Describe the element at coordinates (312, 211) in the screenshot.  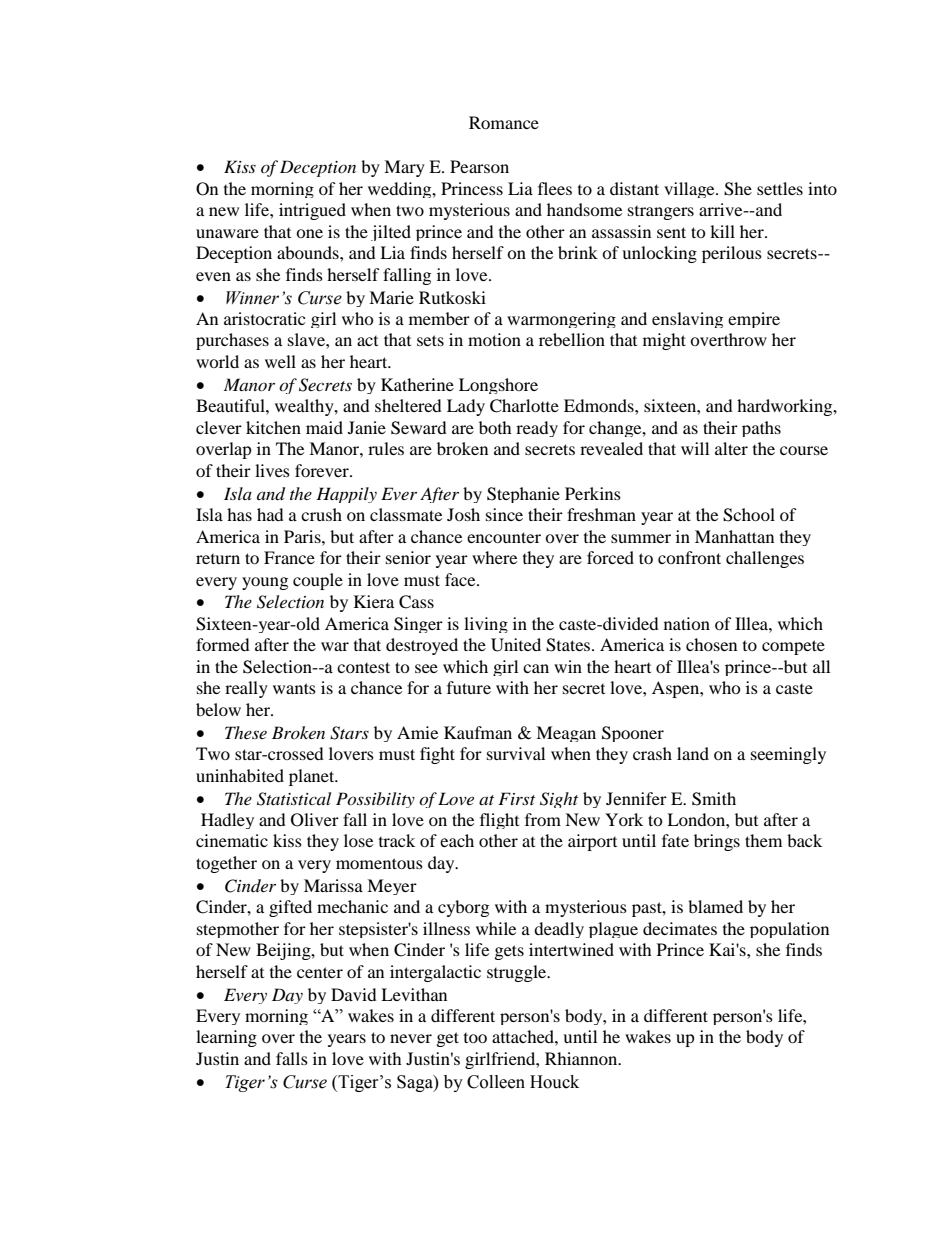
I see `intrigued` at that location.
